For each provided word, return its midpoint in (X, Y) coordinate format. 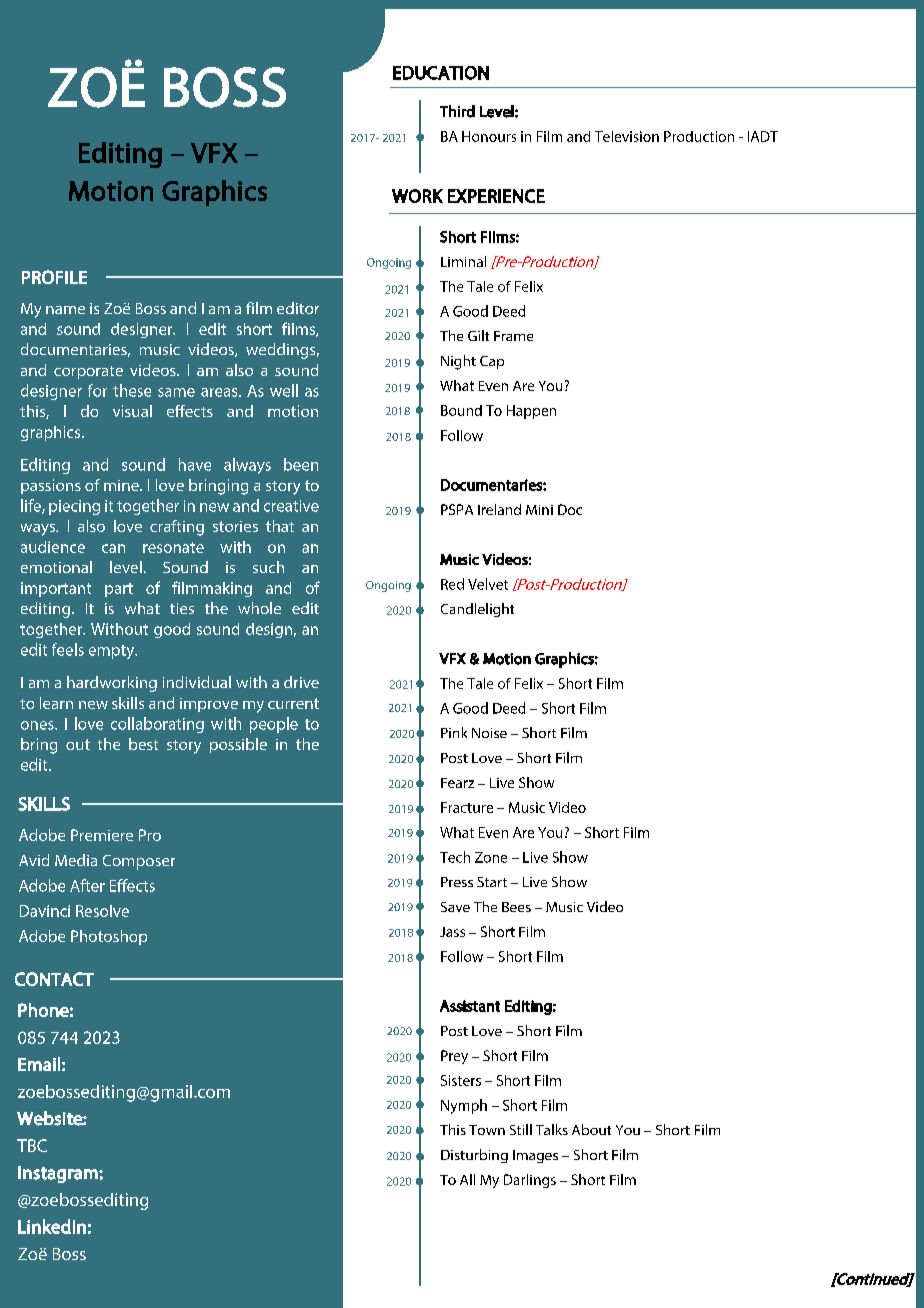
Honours (489, 136)
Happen (531, 412)
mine (122, 485)
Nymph (464, 1106)
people (274, 725)
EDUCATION (441, 73)
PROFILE (54, 277)
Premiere (102, 835)
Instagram (59, 1174)
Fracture (467, 807)
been (301, 464)
